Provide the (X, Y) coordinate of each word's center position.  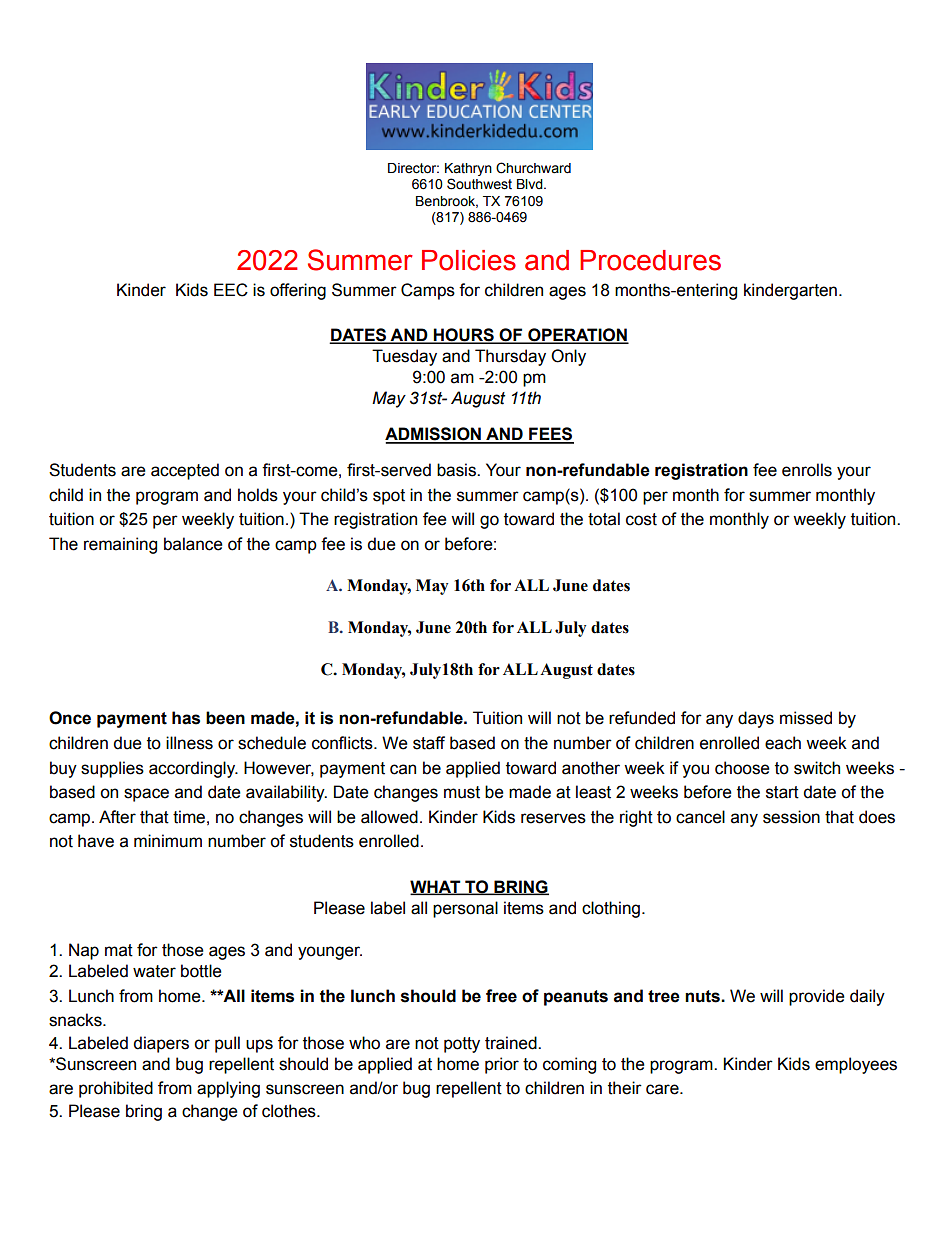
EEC (231, 290)
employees (856, 1065)
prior (502, 1065)
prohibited (116, 1089)
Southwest (479, 184)
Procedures (650, 260)
